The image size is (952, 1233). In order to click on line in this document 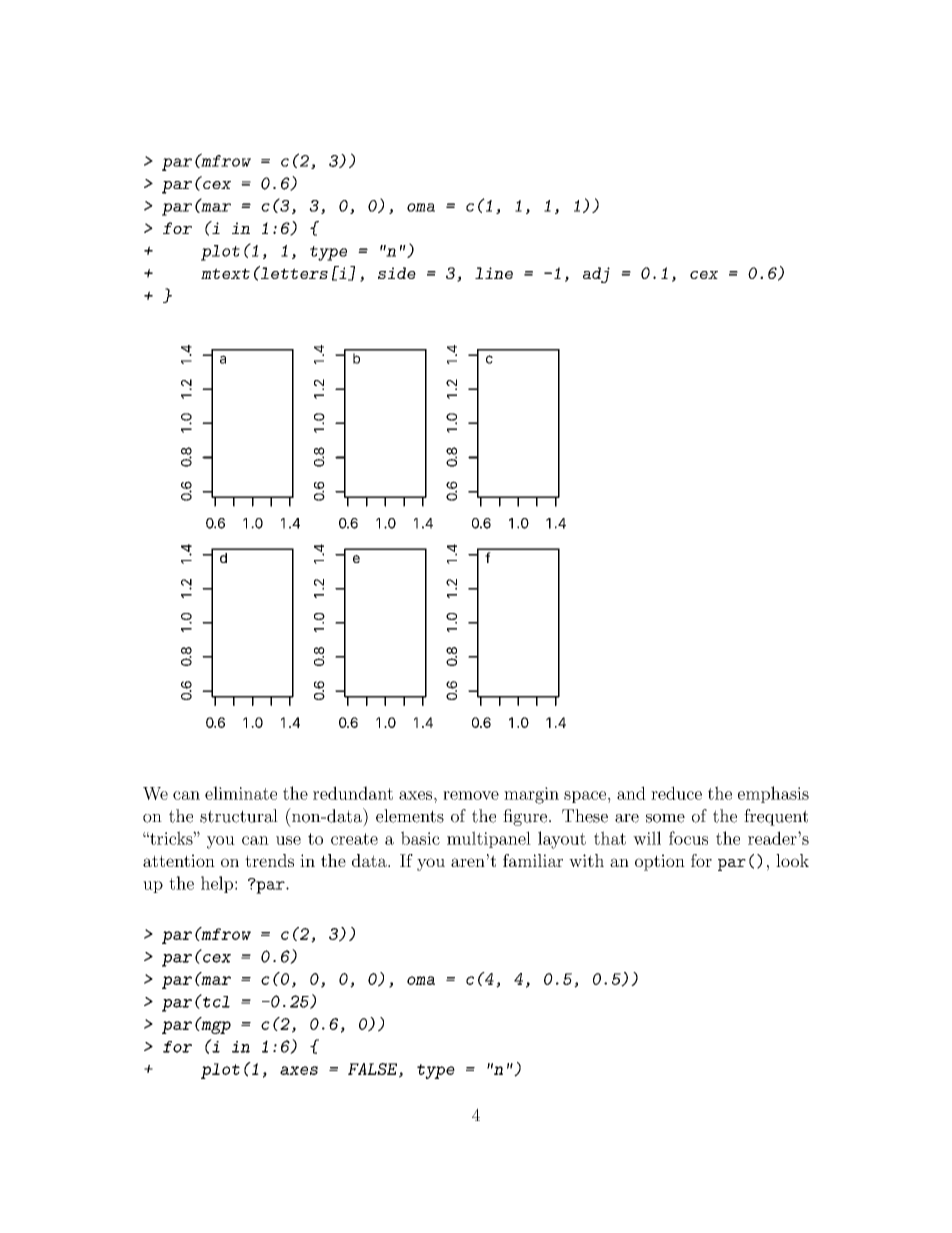, I will do `click(494, 273)`.
